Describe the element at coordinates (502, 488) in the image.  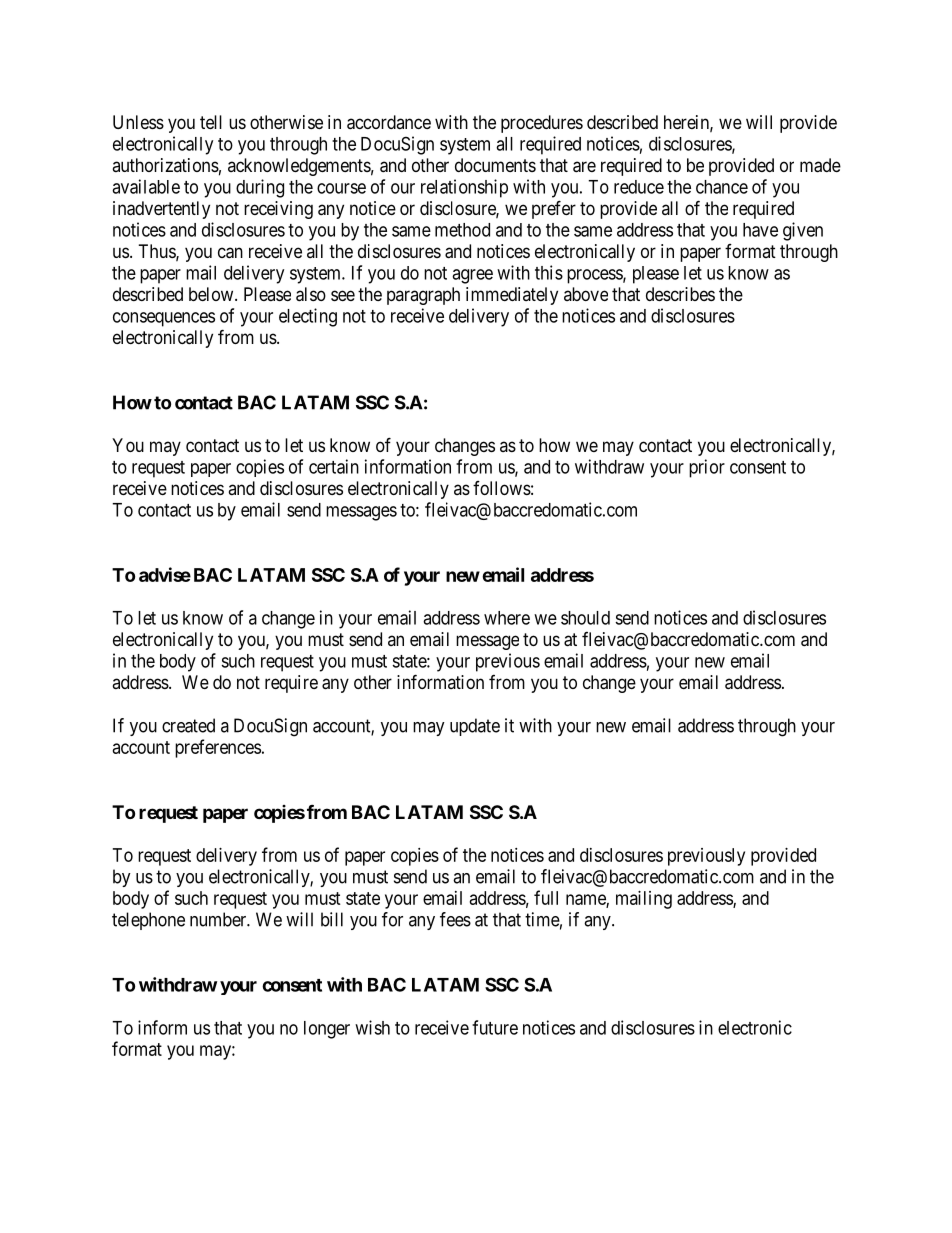
I see `follows` at that location.
